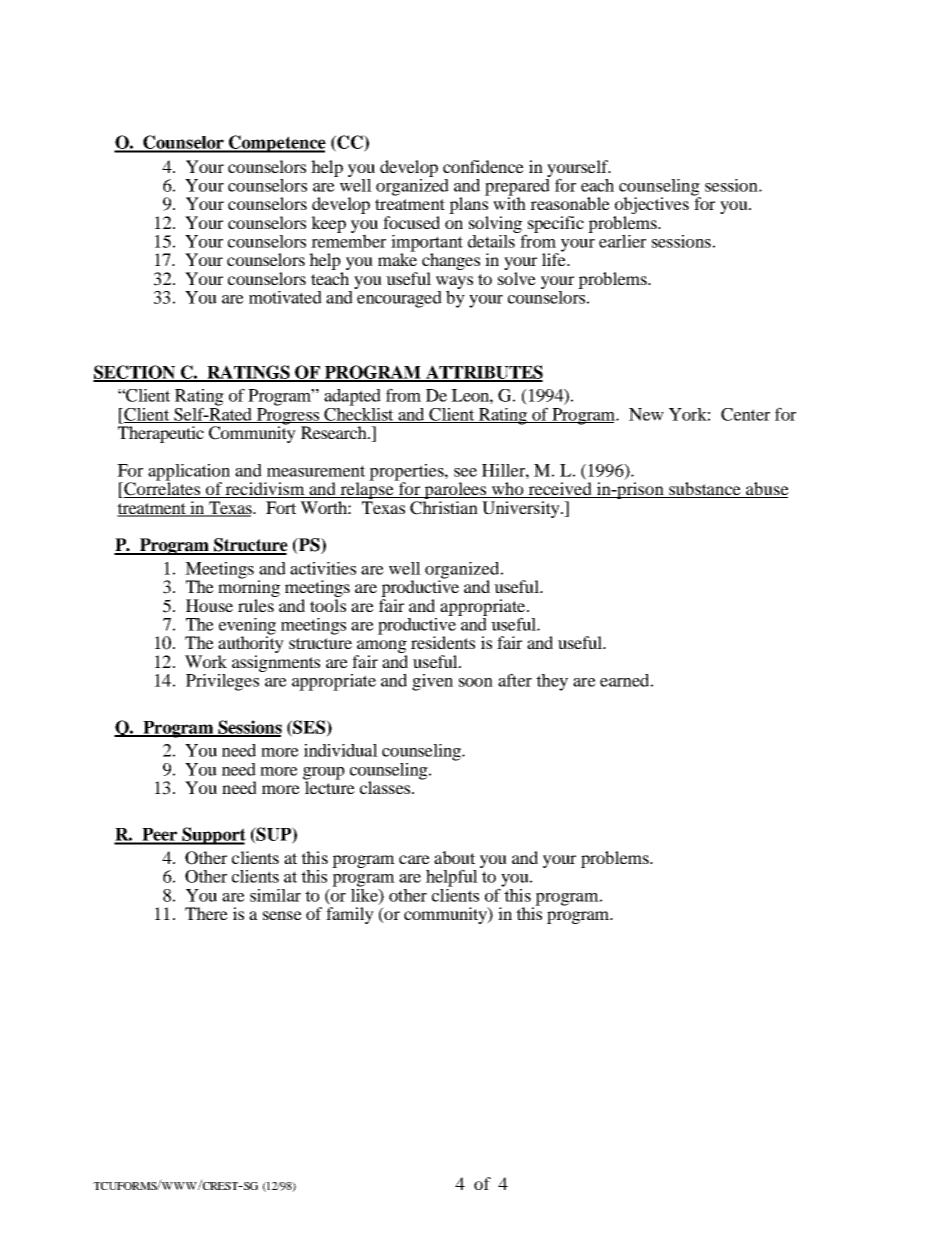  I want to click on Competence, so click(276, 144).
